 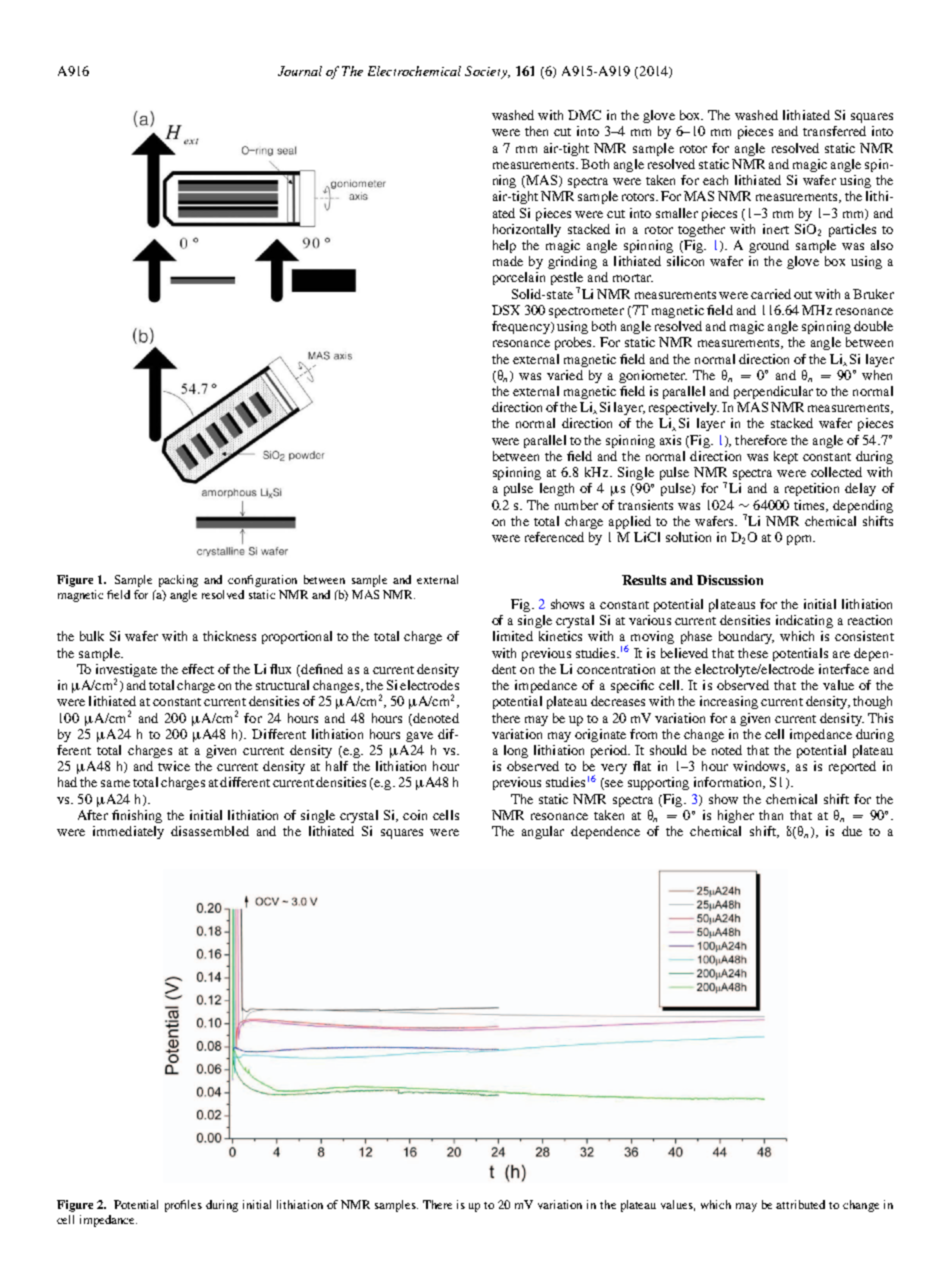 What do you see at coordinates (300, 71) in the image?
I see `Journal` at bounding box center [300, 71].
